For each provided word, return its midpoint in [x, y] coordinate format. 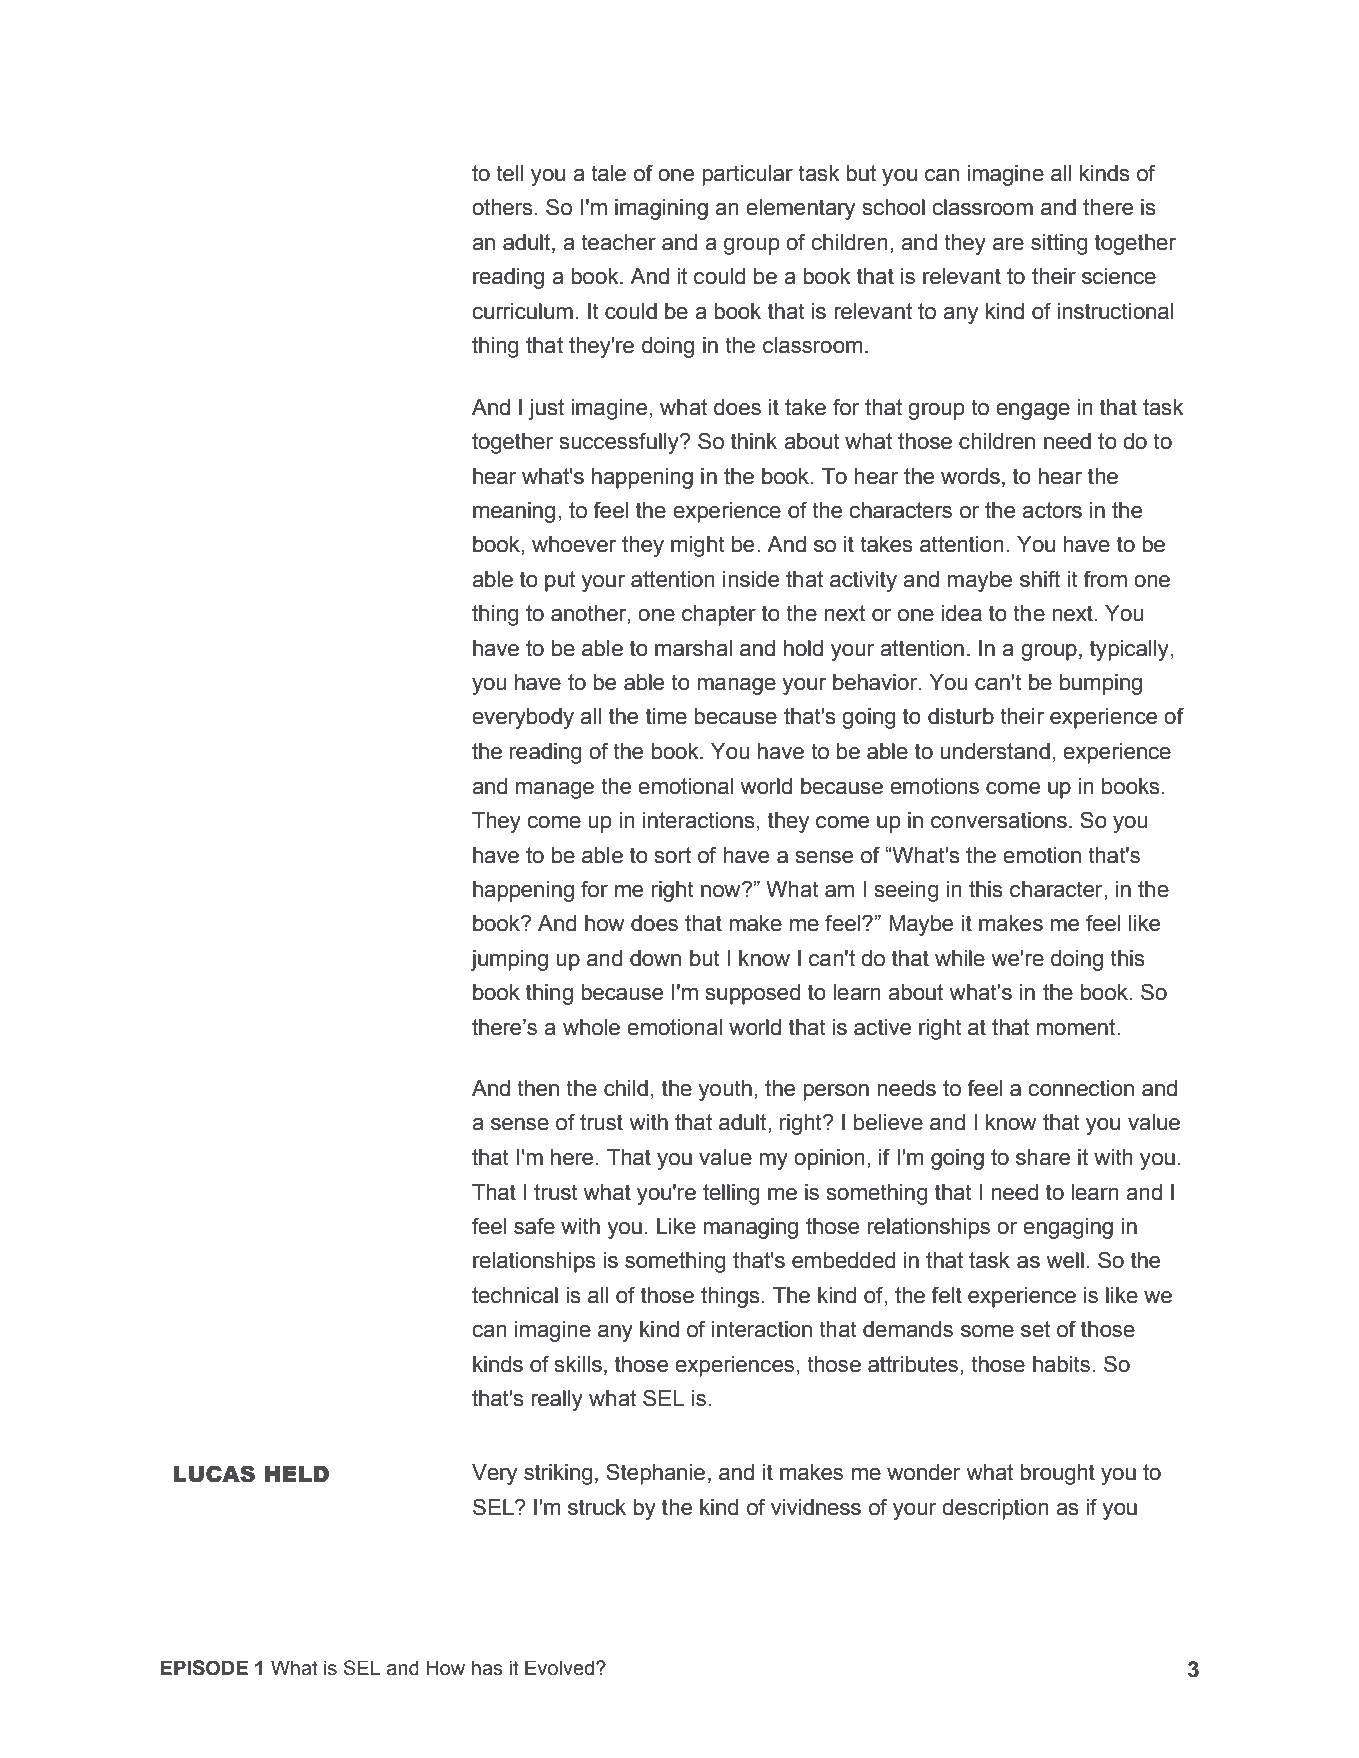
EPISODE [204, 1668]
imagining [661, 209]
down [655, 958]
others [502, 207]
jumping [509, 960]
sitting [1059, 244]
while [960, 958]
